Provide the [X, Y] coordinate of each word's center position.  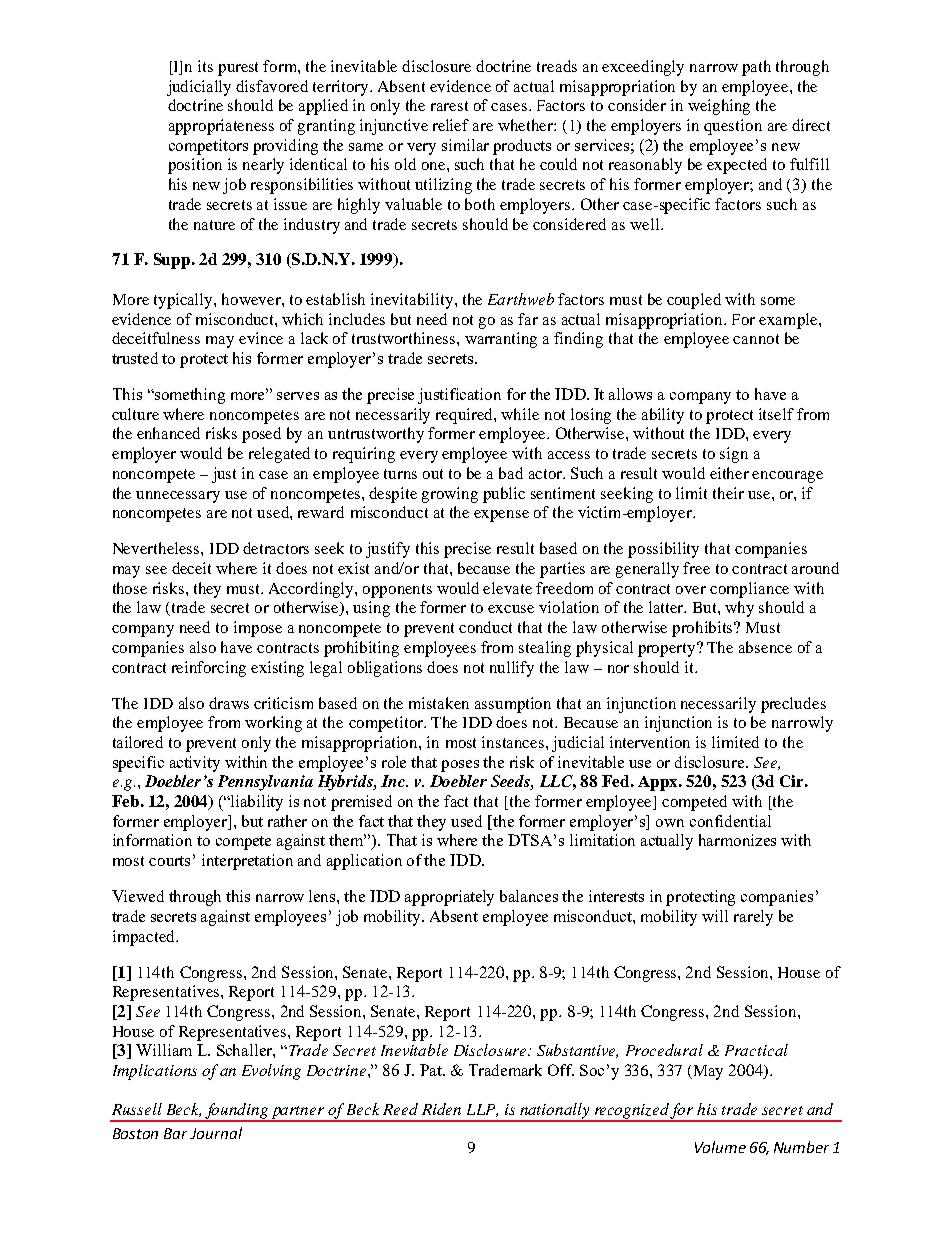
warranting [501, 340]
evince [261, 338]
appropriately [449, 898]
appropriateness [221, 127]
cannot [756, 339]
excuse [511, 609]
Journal [216, 1133]
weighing [719, 107]
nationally [555, 1112]
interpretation [247, 862]
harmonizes [737, 840]
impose [258, 629]
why [739, 609]
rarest [449, 106]
